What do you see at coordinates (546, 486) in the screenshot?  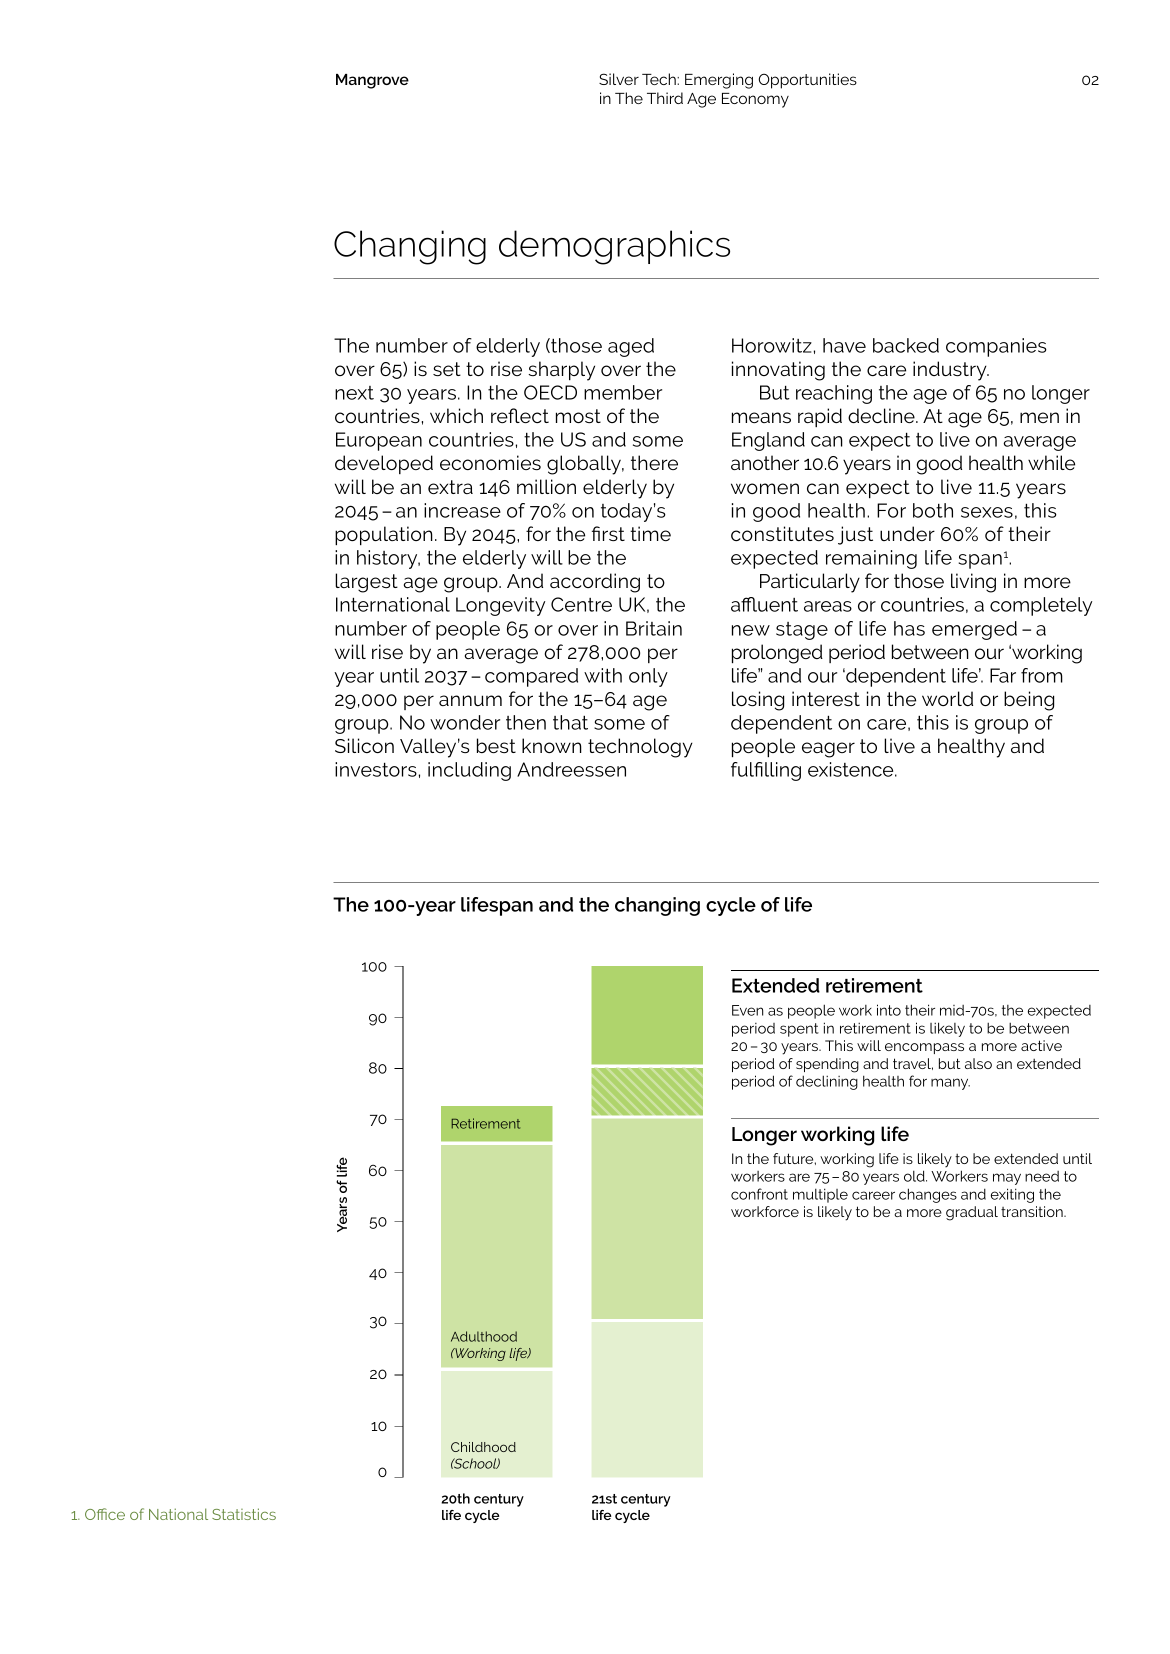 I see `million` at bounding box center [546, 486].
